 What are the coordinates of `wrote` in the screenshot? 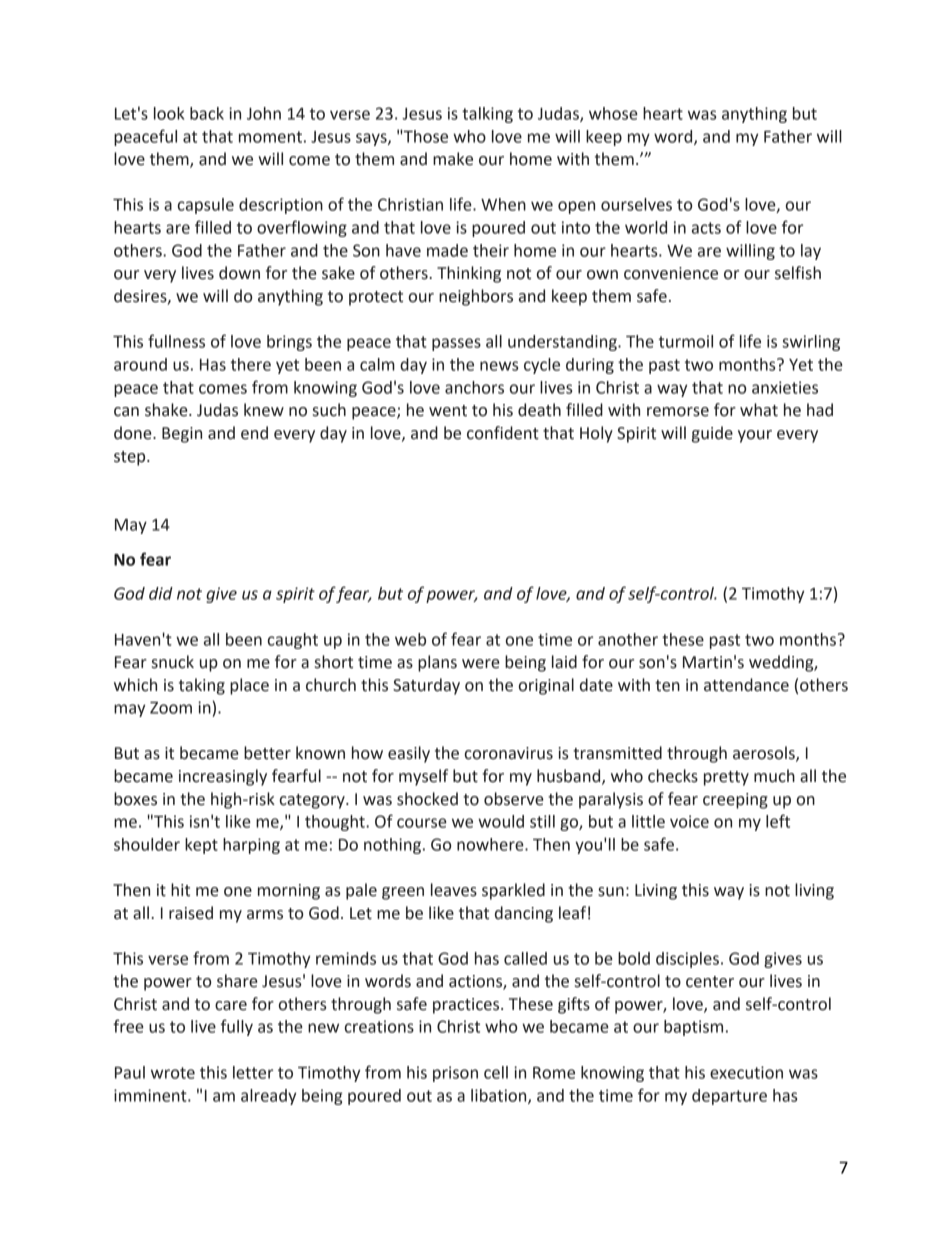 It's located at (173, 1073).
